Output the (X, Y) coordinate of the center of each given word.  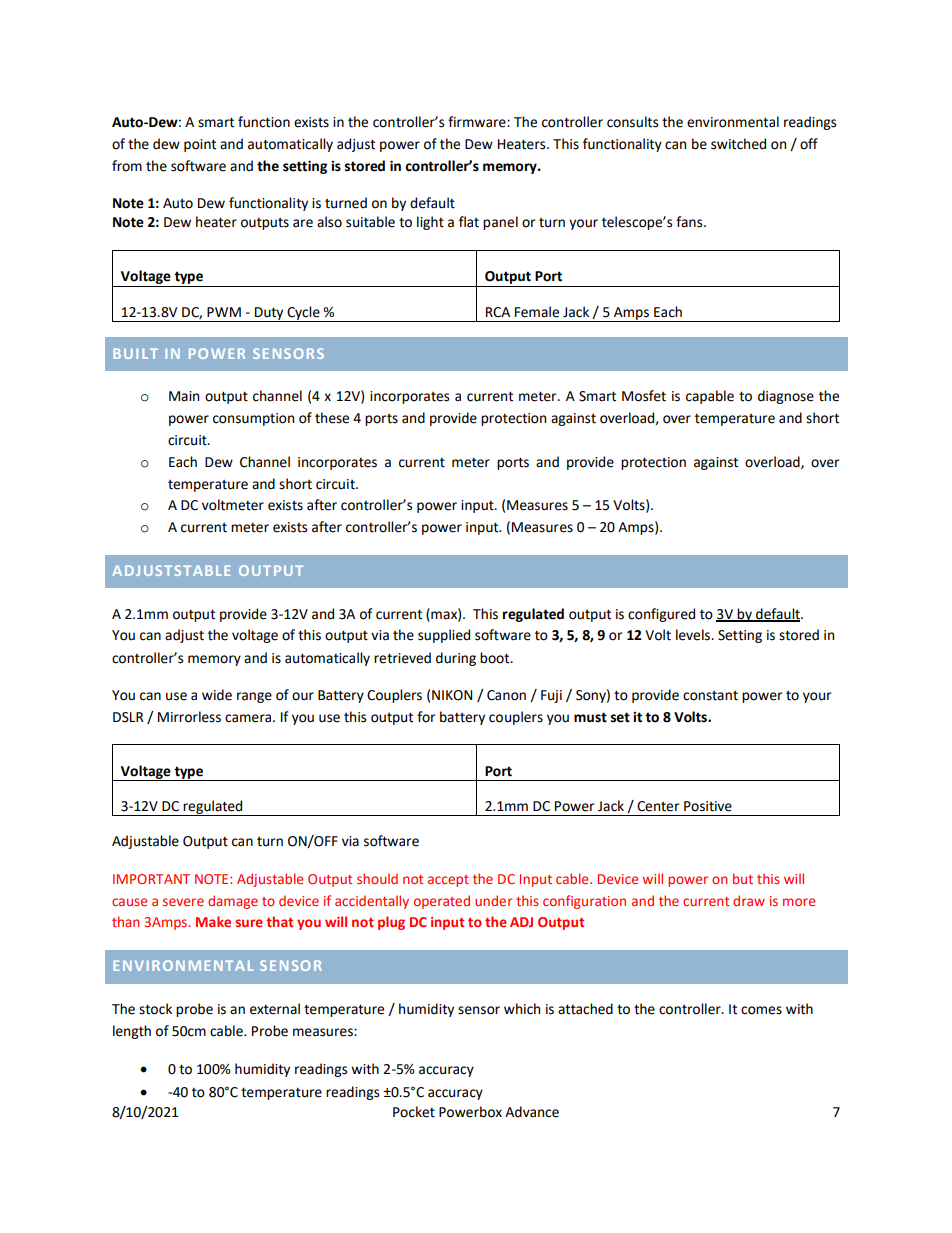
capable (710, 397)
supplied (444, 636)
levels (694, 635)
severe (183, 902)
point (200, 145)
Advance (532, 1112)
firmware (478, 122)
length (132, 1032)
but (743, 878)
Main (184, 396)
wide (217, 695)
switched (738, 144)
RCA (498, 312)
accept (448, 881)
